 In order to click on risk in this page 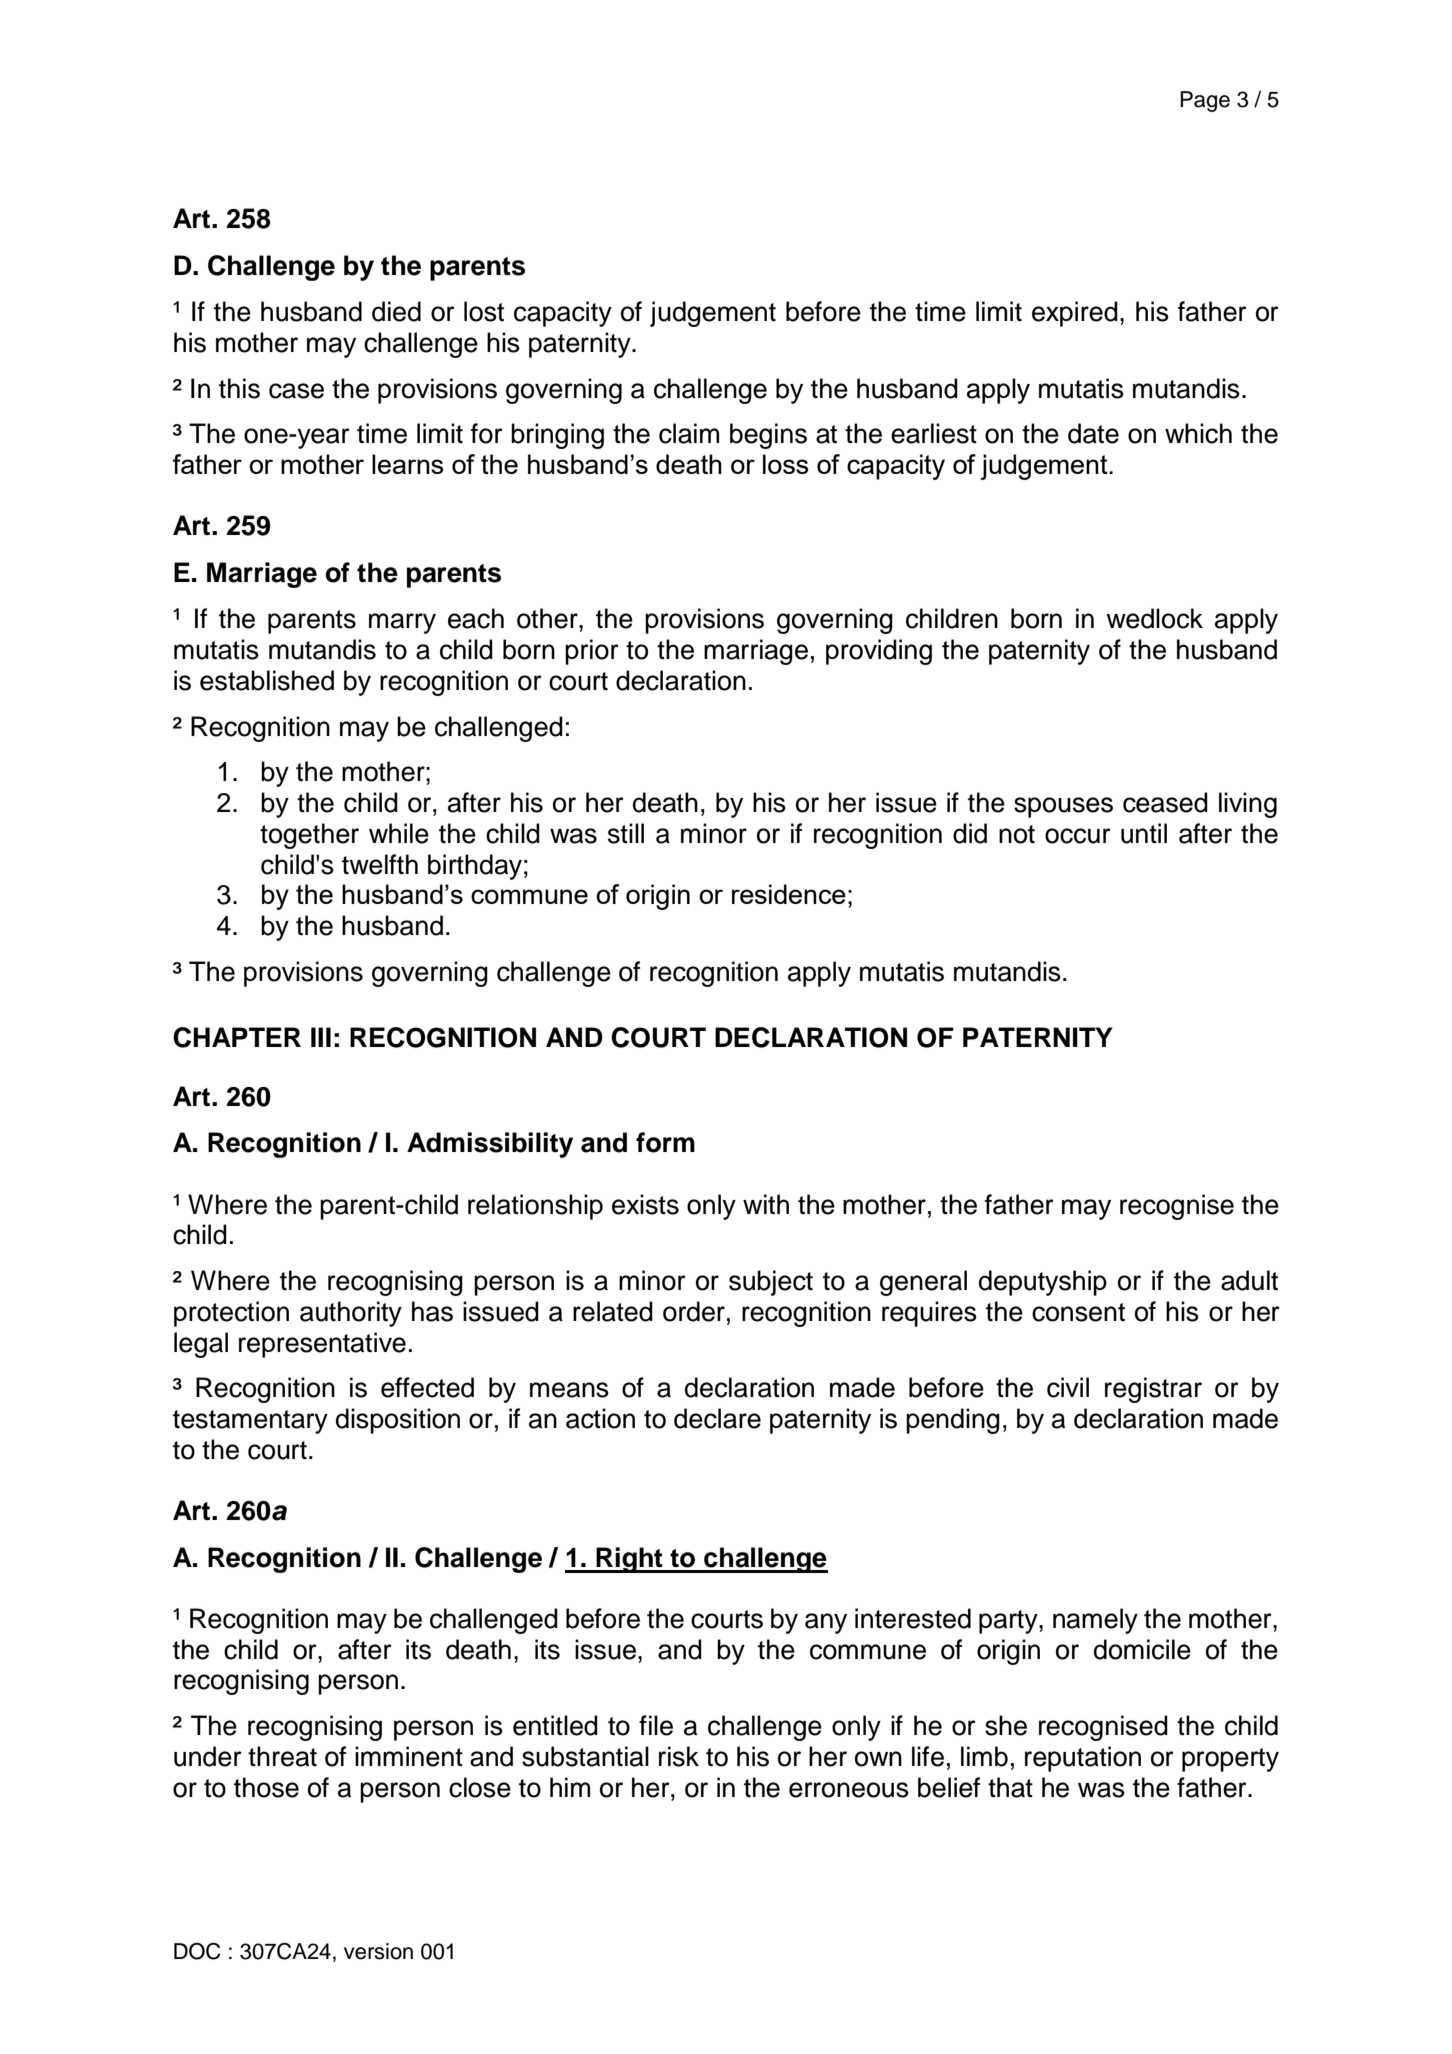, I will do `click(679, 1756)`.
